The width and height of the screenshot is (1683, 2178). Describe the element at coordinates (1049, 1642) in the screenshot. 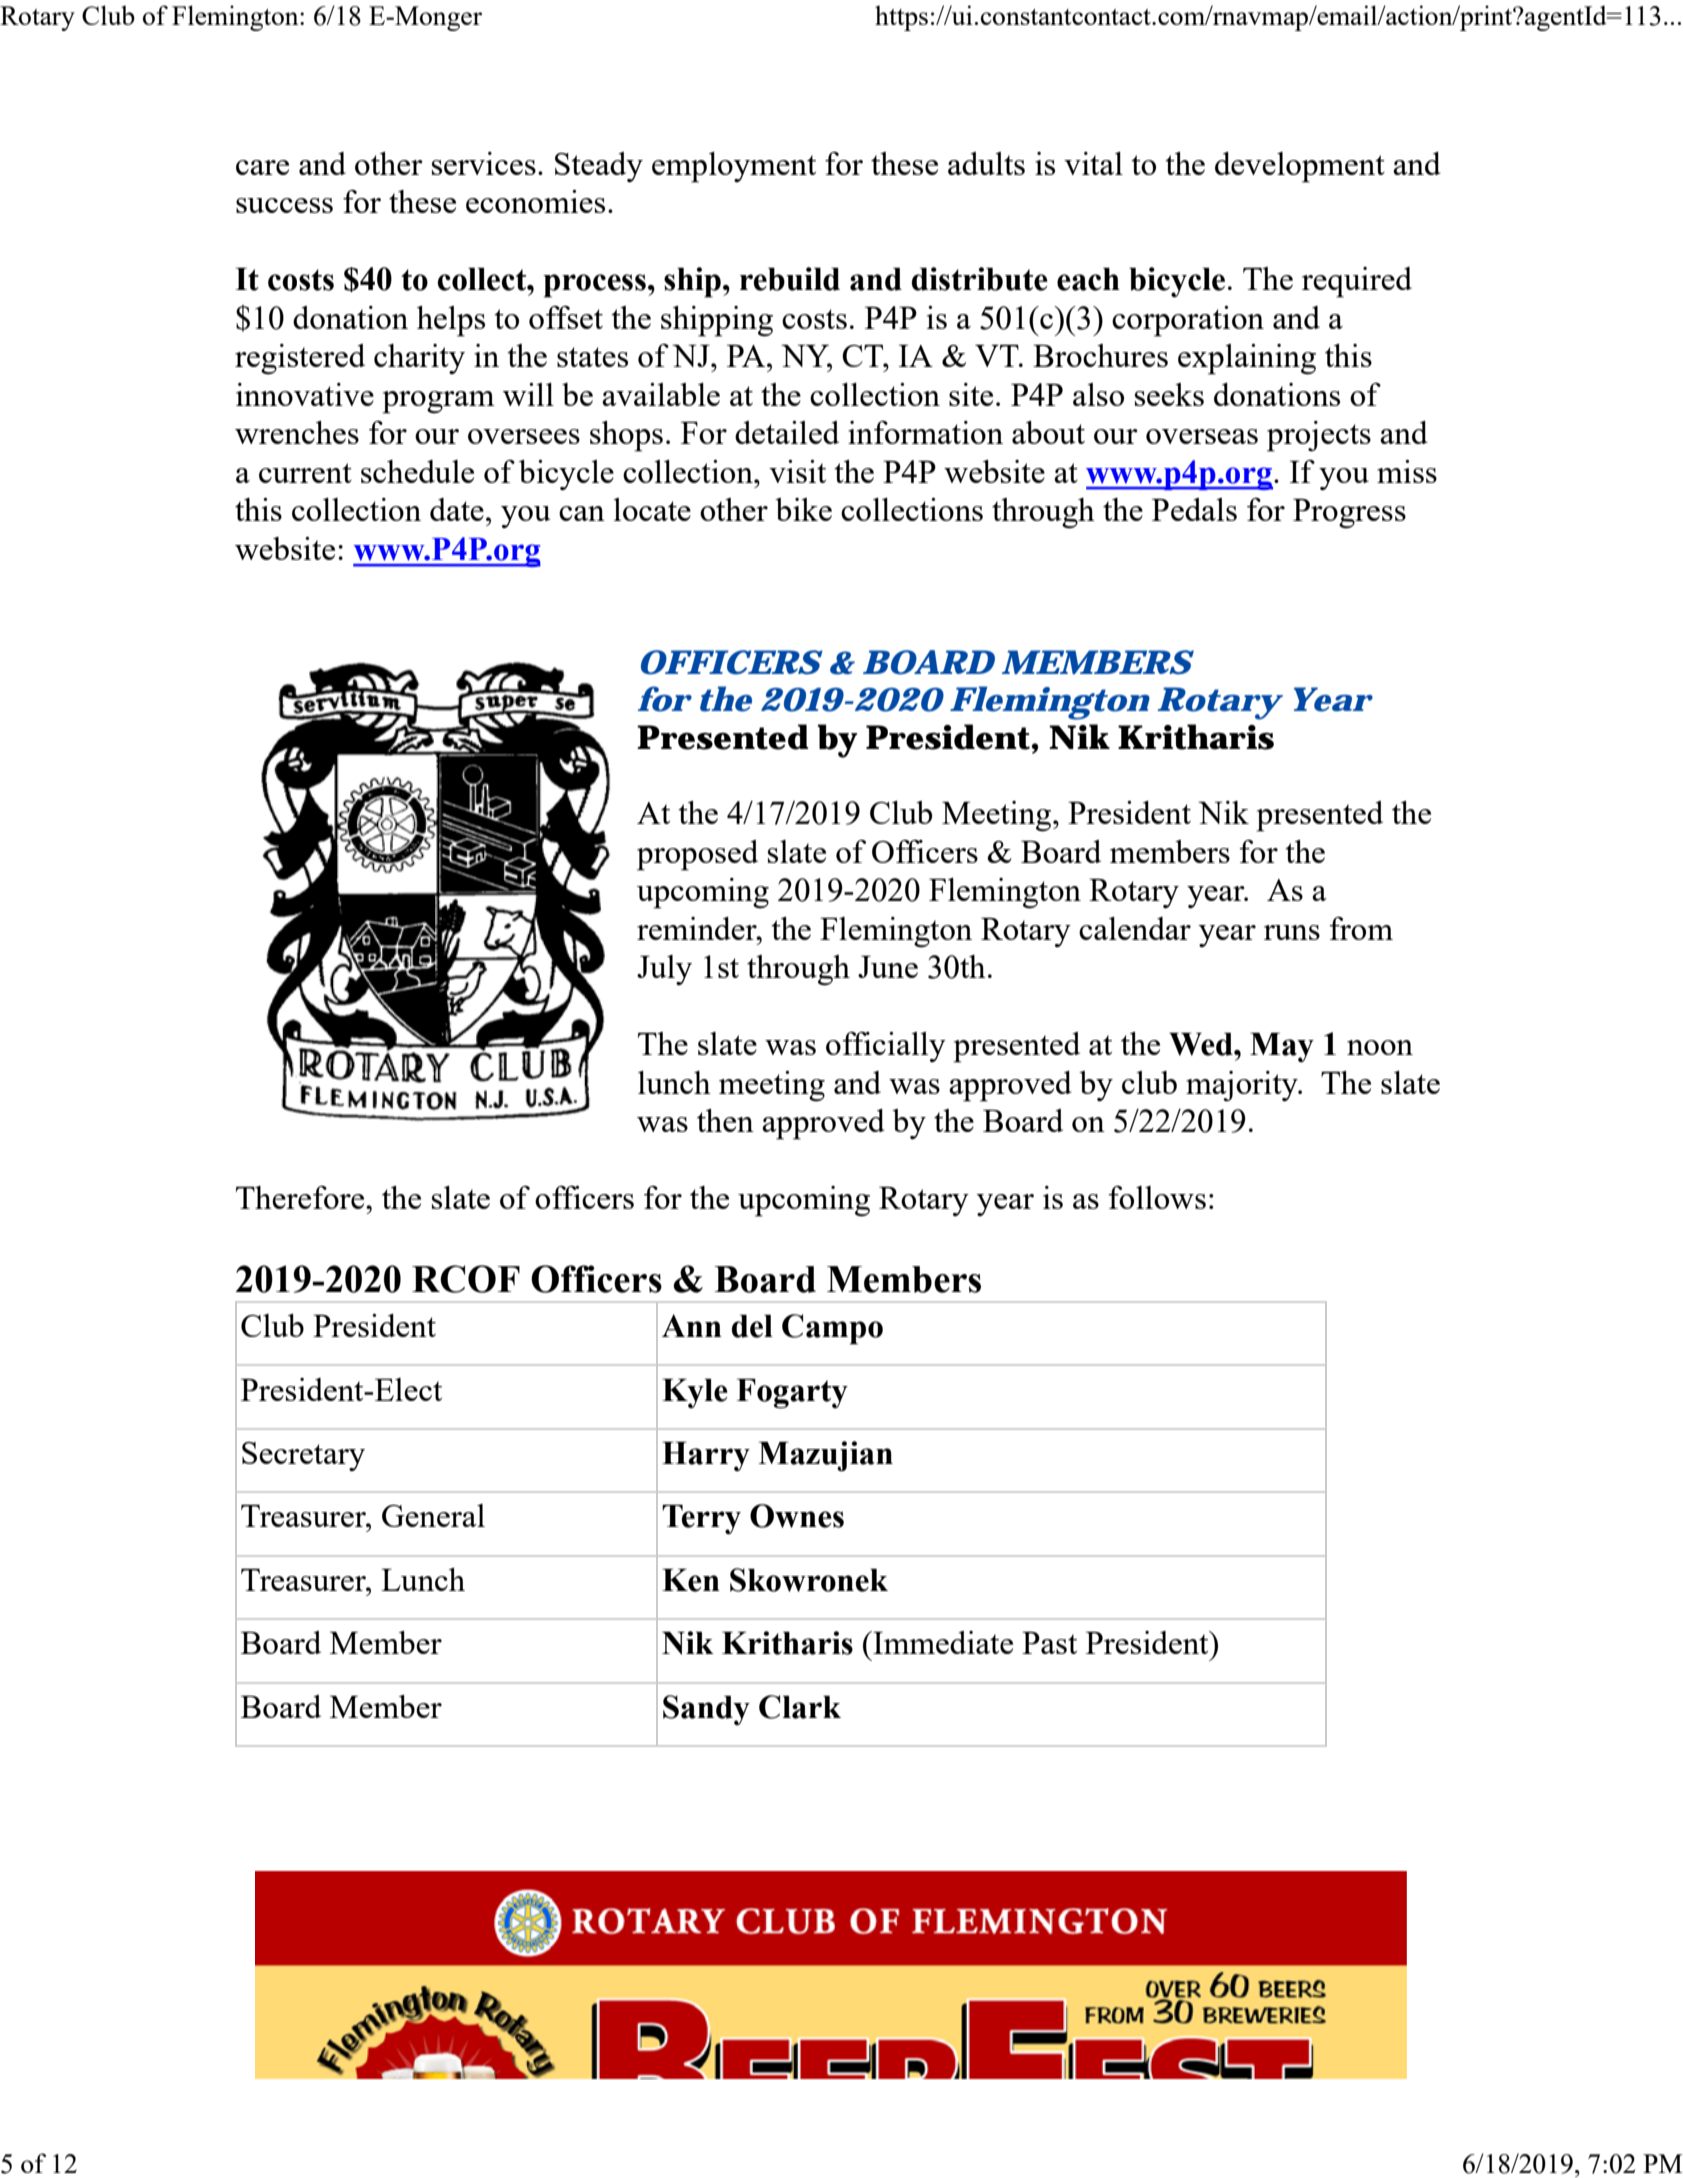

I see `Past` at that location.
